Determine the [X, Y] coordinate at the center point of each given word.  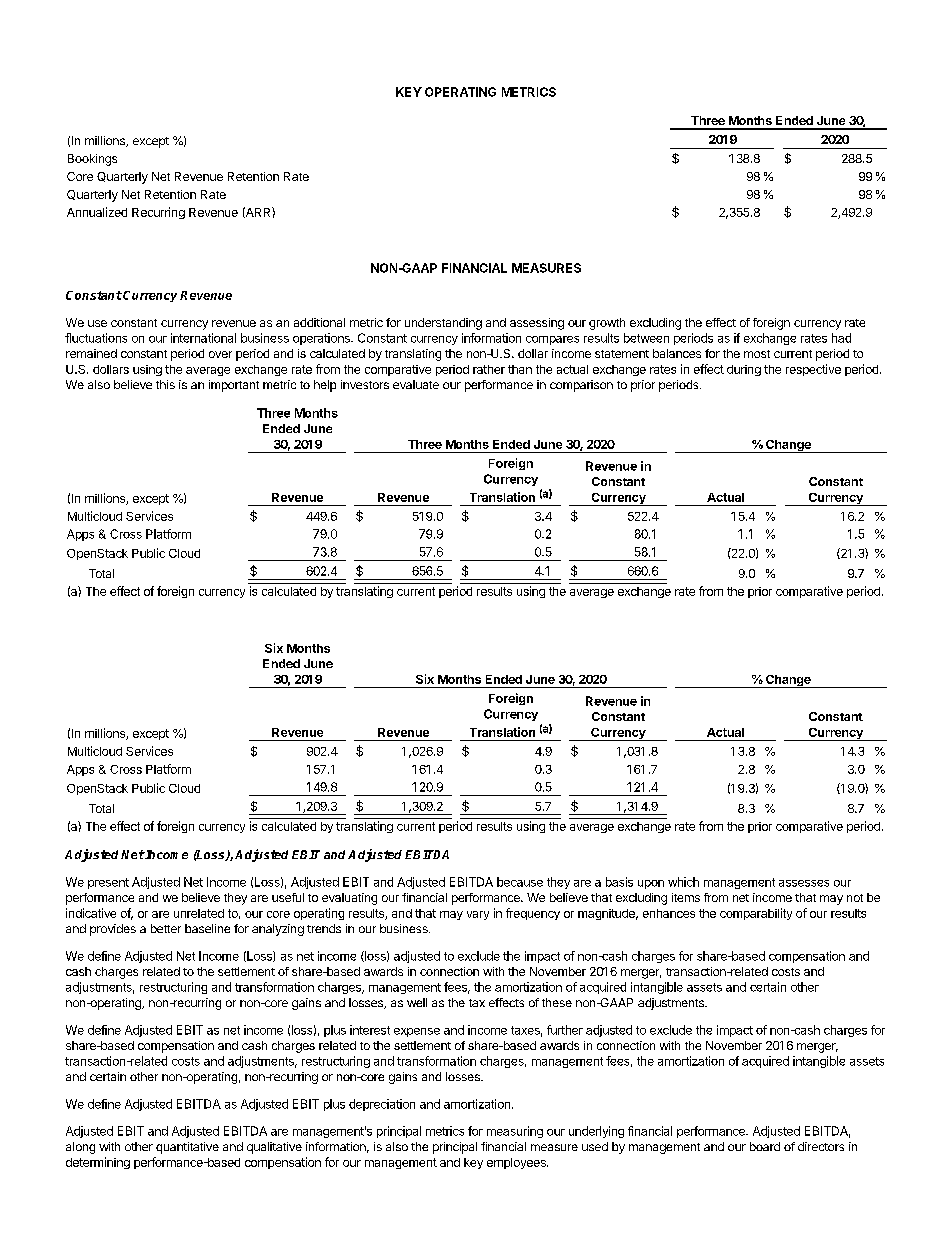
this [165, 384]
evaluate [416, 384]
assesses [804, 883]
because [520, 882]
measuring [515, 1132]
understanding [443, 324]
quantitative [187, 1148]
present [108, 883]
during [744, 370]
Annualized [97, 212]
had [841, 338]
